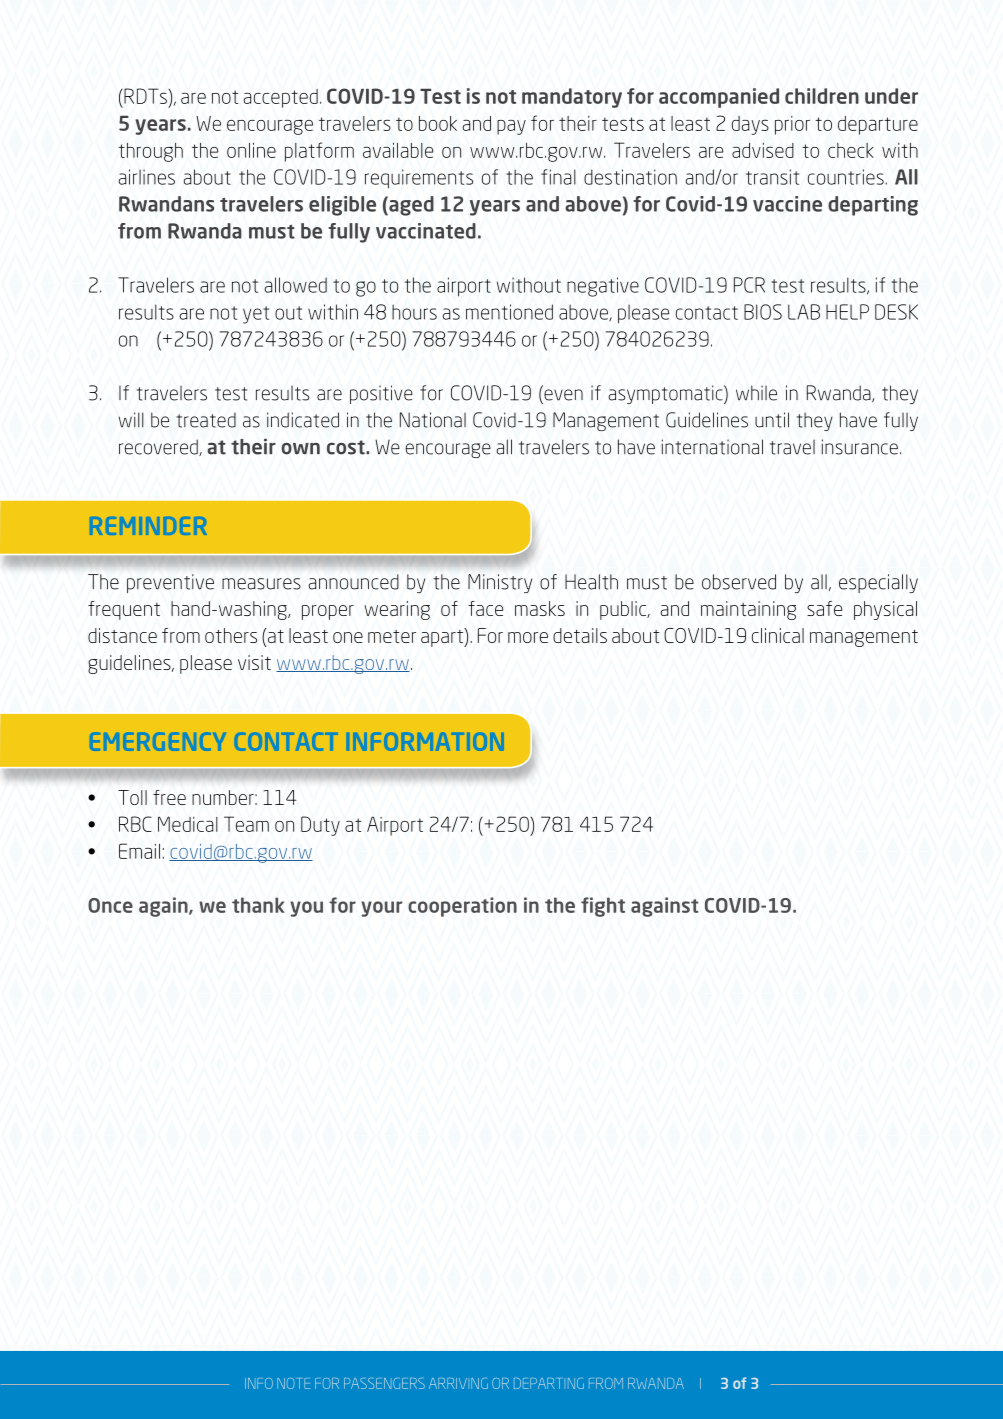  What do you see at coordinates (169, 797) in the page?
I see `free` at bounding box center [169, 797].
